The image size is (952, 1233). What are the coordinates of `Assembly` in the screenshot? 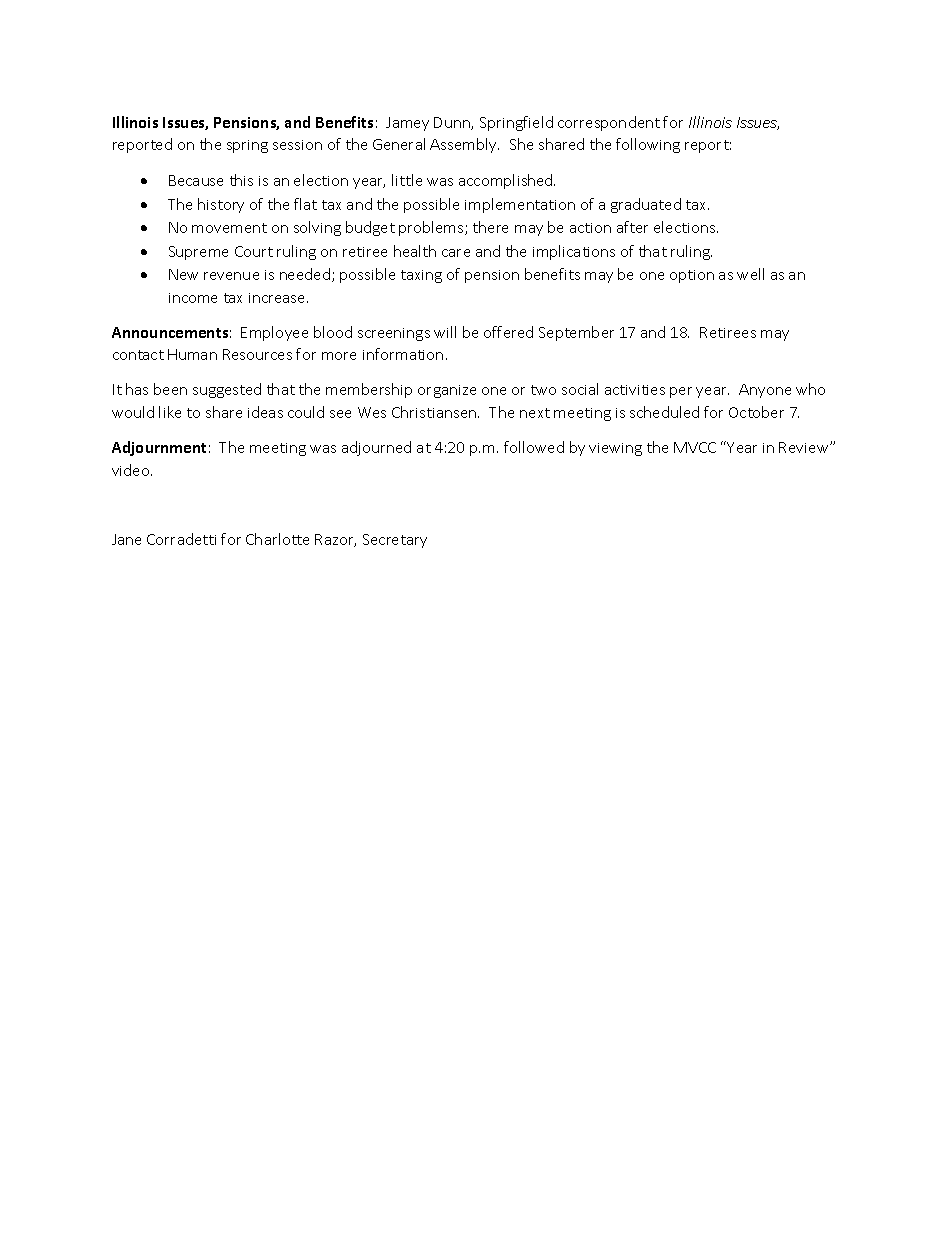 It's located at (464, 145).
